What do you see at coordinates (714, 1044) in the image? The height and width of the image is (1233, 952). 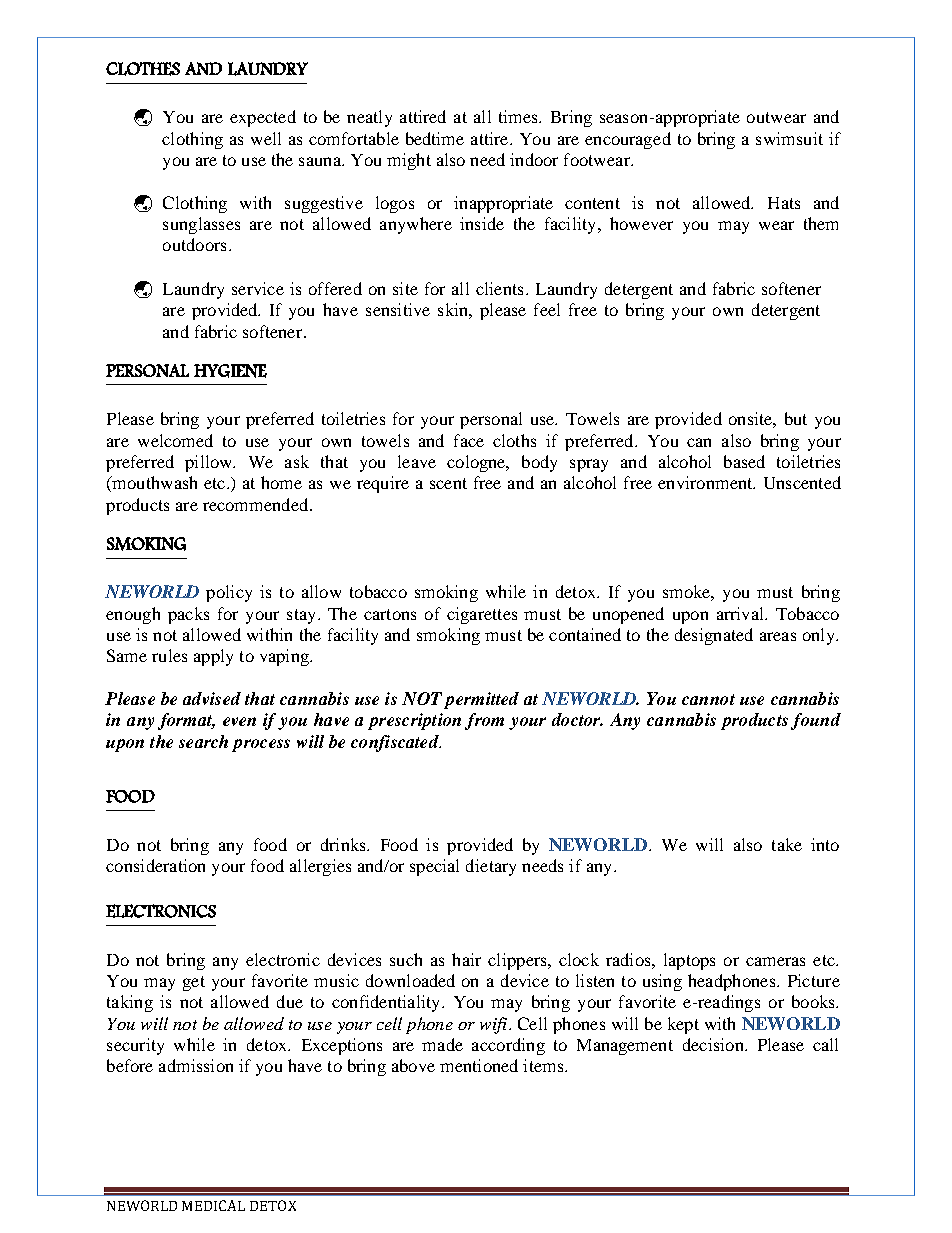 I see `decision` at bounding box center [714, 1044].
